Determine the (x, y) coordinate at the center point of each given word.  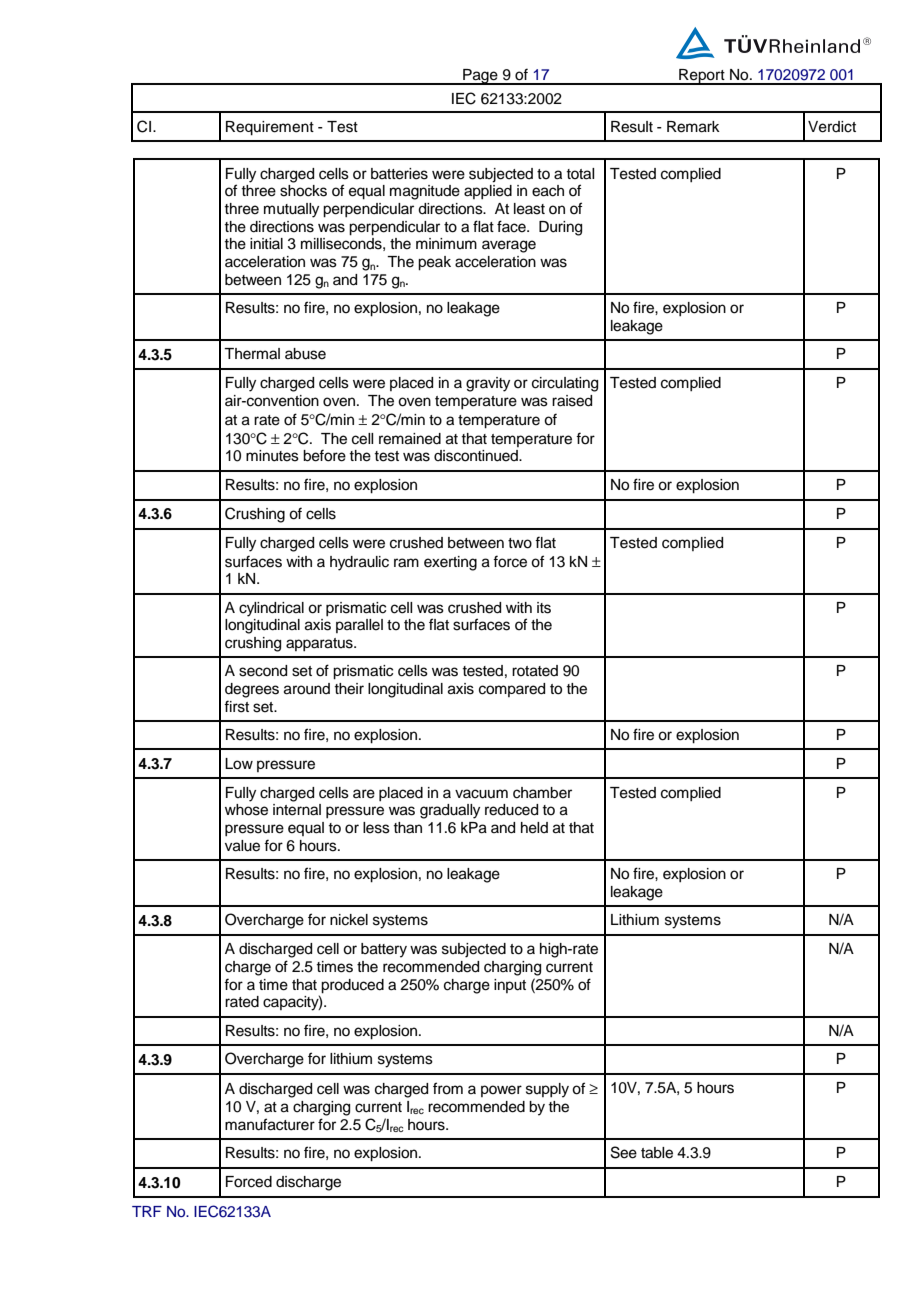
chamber (542, 793)
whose (246, 810)
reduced (511, 810)
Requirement (270, 128)
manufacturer (270, 1124)
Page (480, 77)
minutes (272, 456)
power (501, 1091)
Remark (693, 127)
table (657, 1153)
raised (572, 401)
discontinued (477, 456)
